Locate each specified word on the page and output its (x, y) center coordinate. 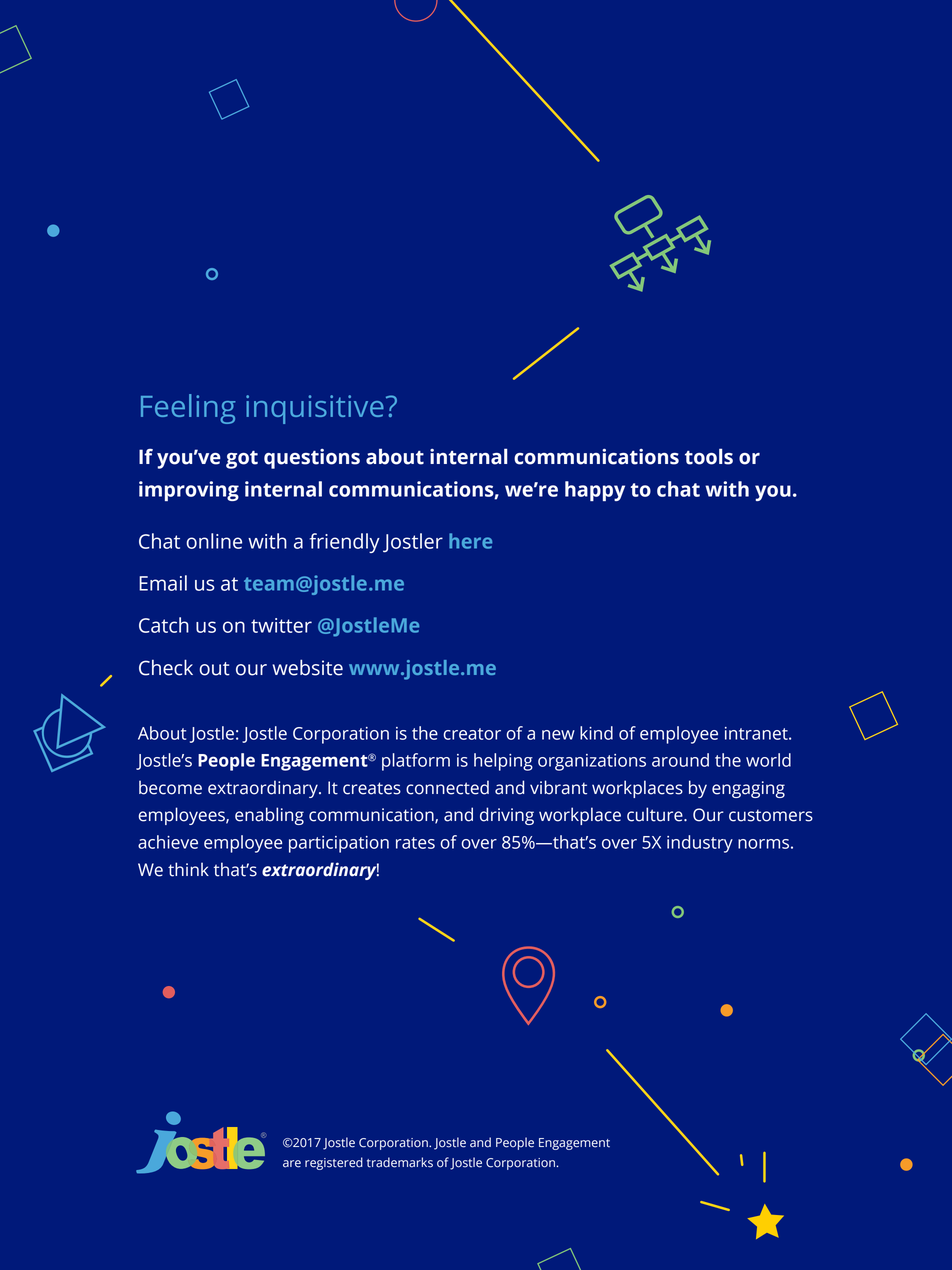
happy (595, 491)
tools (709, 456)
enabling (269, 816)
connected (447, 787)
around (680, 760)
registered (334, 1163)
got (242, 460)
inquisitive (315, 409)
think (188, 869)
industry (700, 844)
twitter (281, 625)
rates (415, 843)
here (470, 541)
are (292, 1164)
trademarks (400, 1162)
